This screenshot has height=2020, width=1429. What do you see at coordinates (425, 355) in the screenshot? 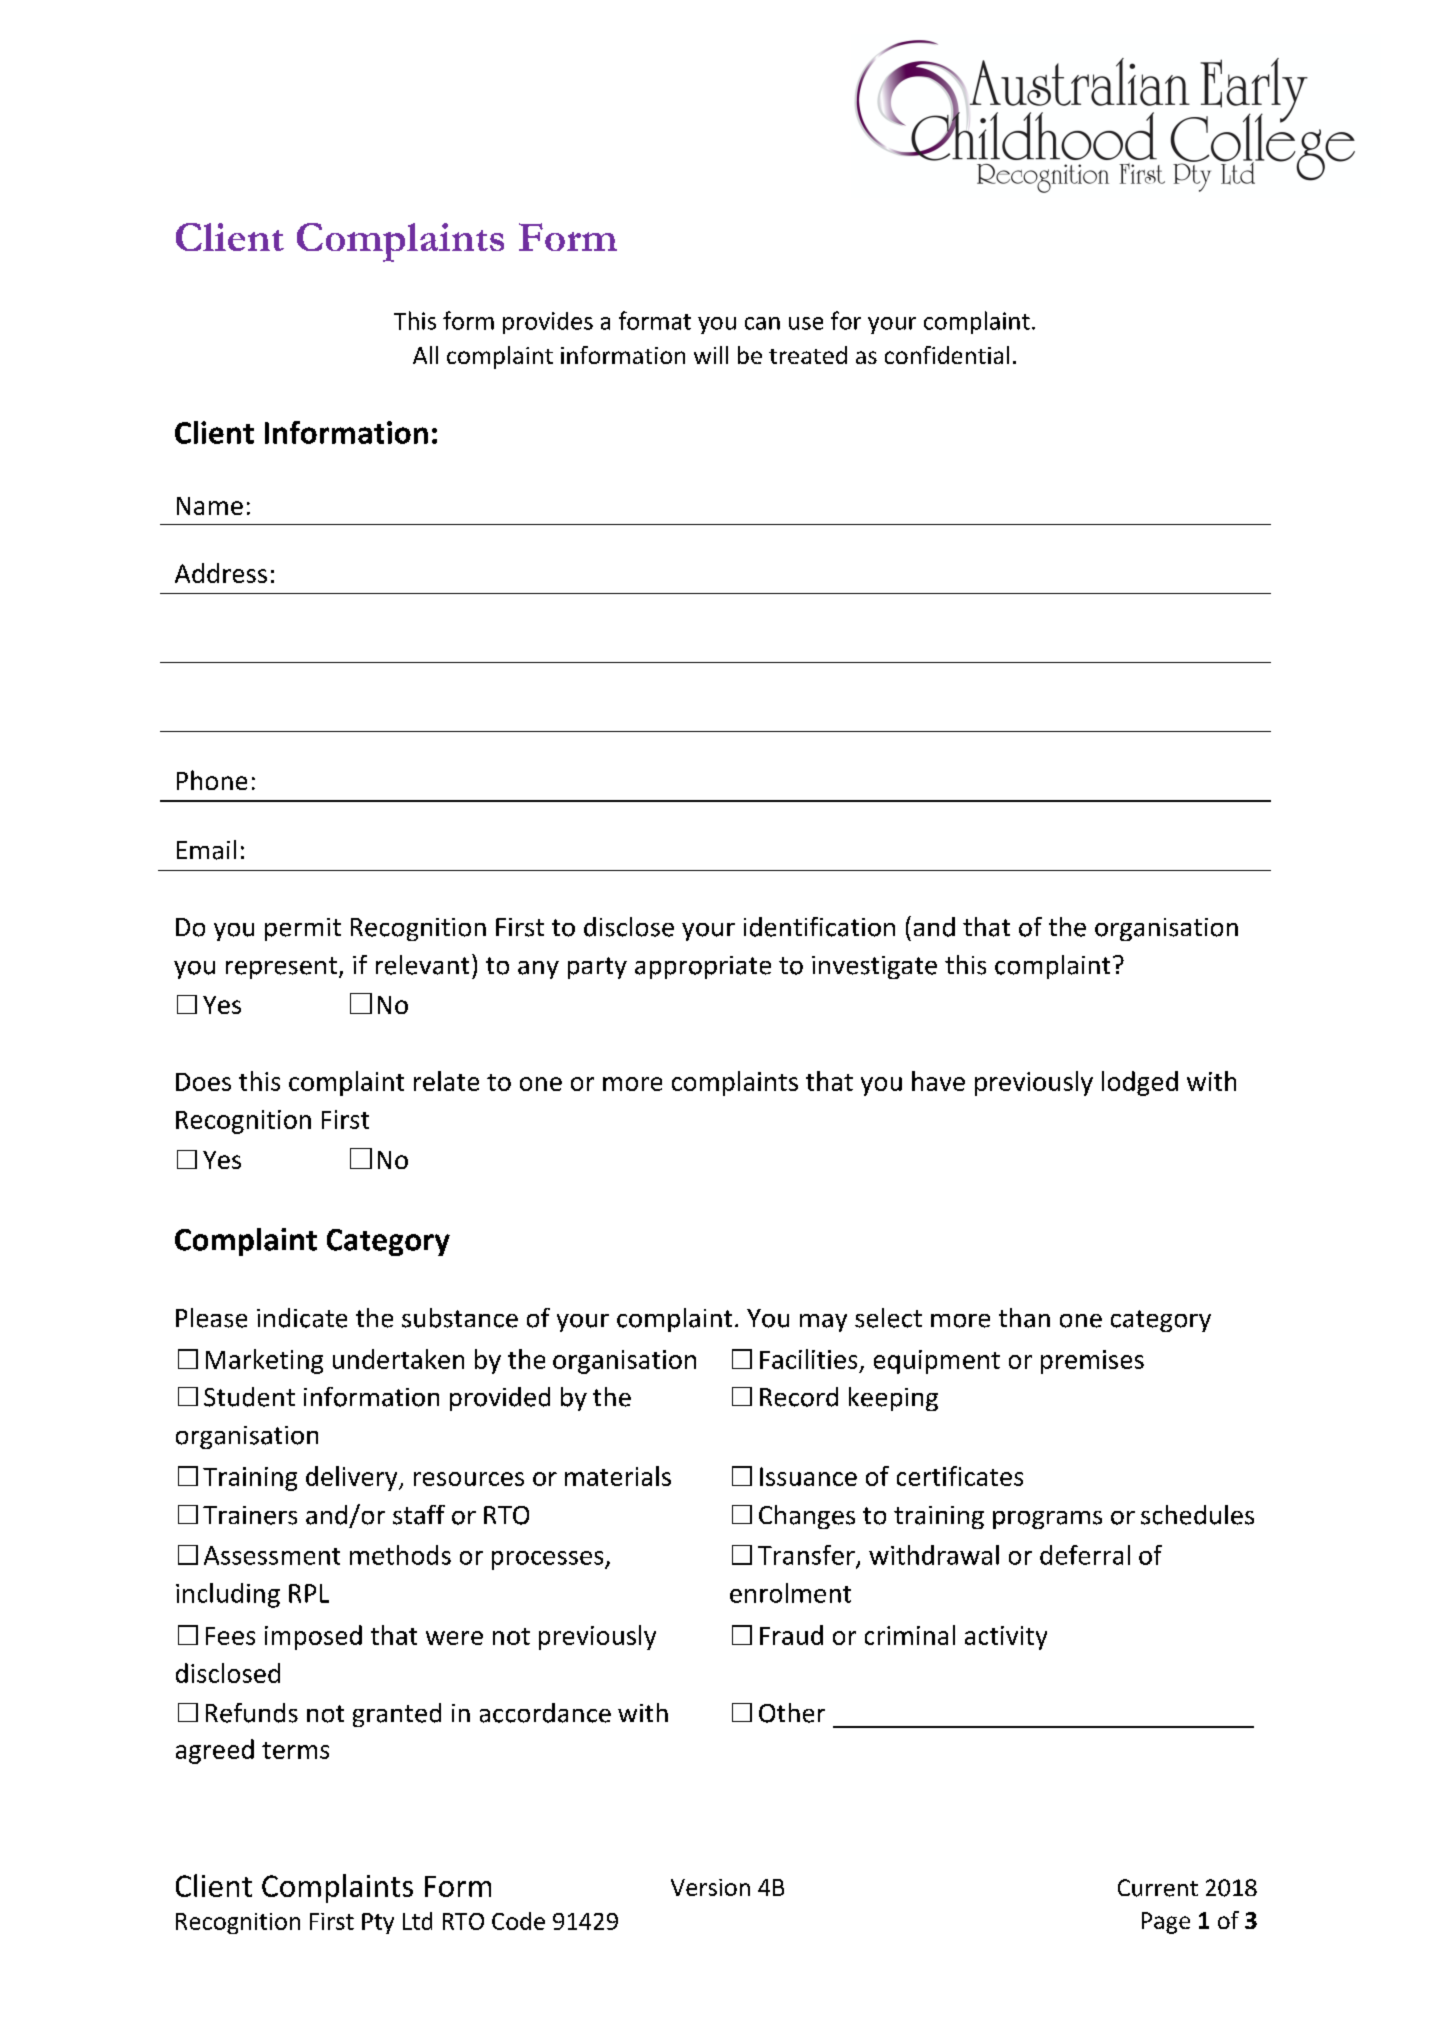
I see `All` at bounding box center [425, 355].
